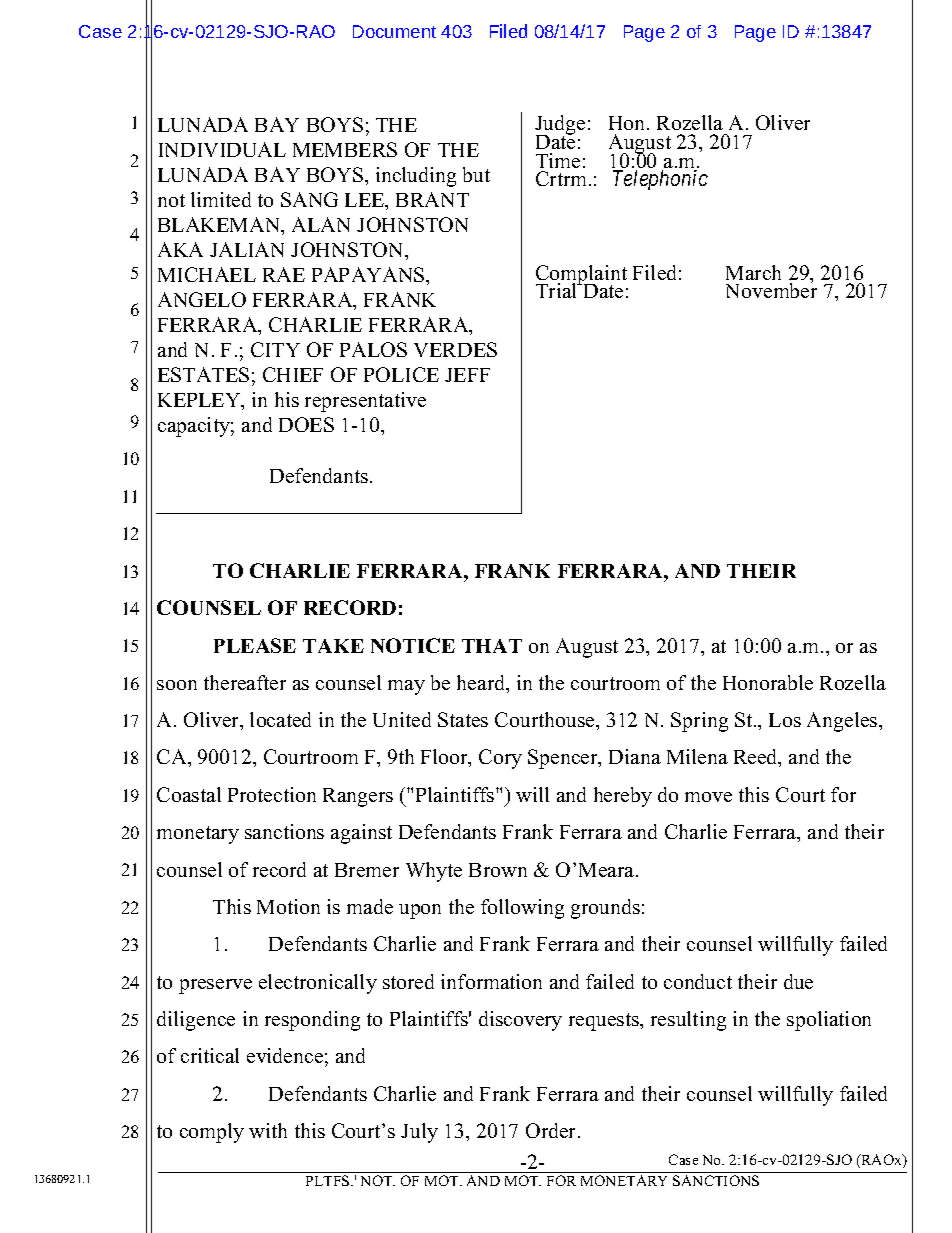 This screenshot has height=1233, width=952. I want to click on Judge, so click(560, 126).
